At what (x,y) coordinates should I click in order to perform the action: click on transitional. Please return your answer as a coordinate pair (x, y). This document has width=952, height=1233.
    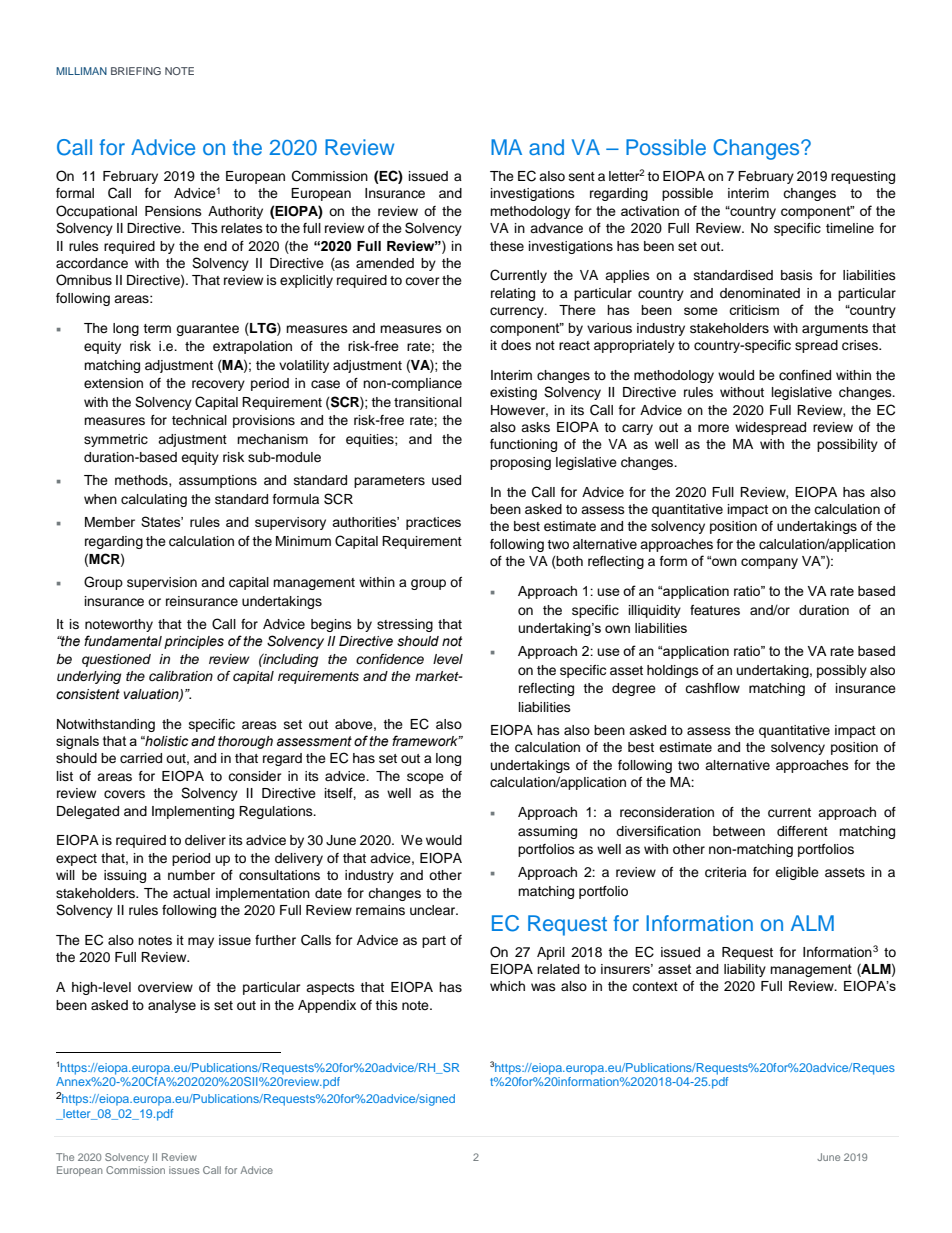
    Looking at the image, I should click on (428, 402).
